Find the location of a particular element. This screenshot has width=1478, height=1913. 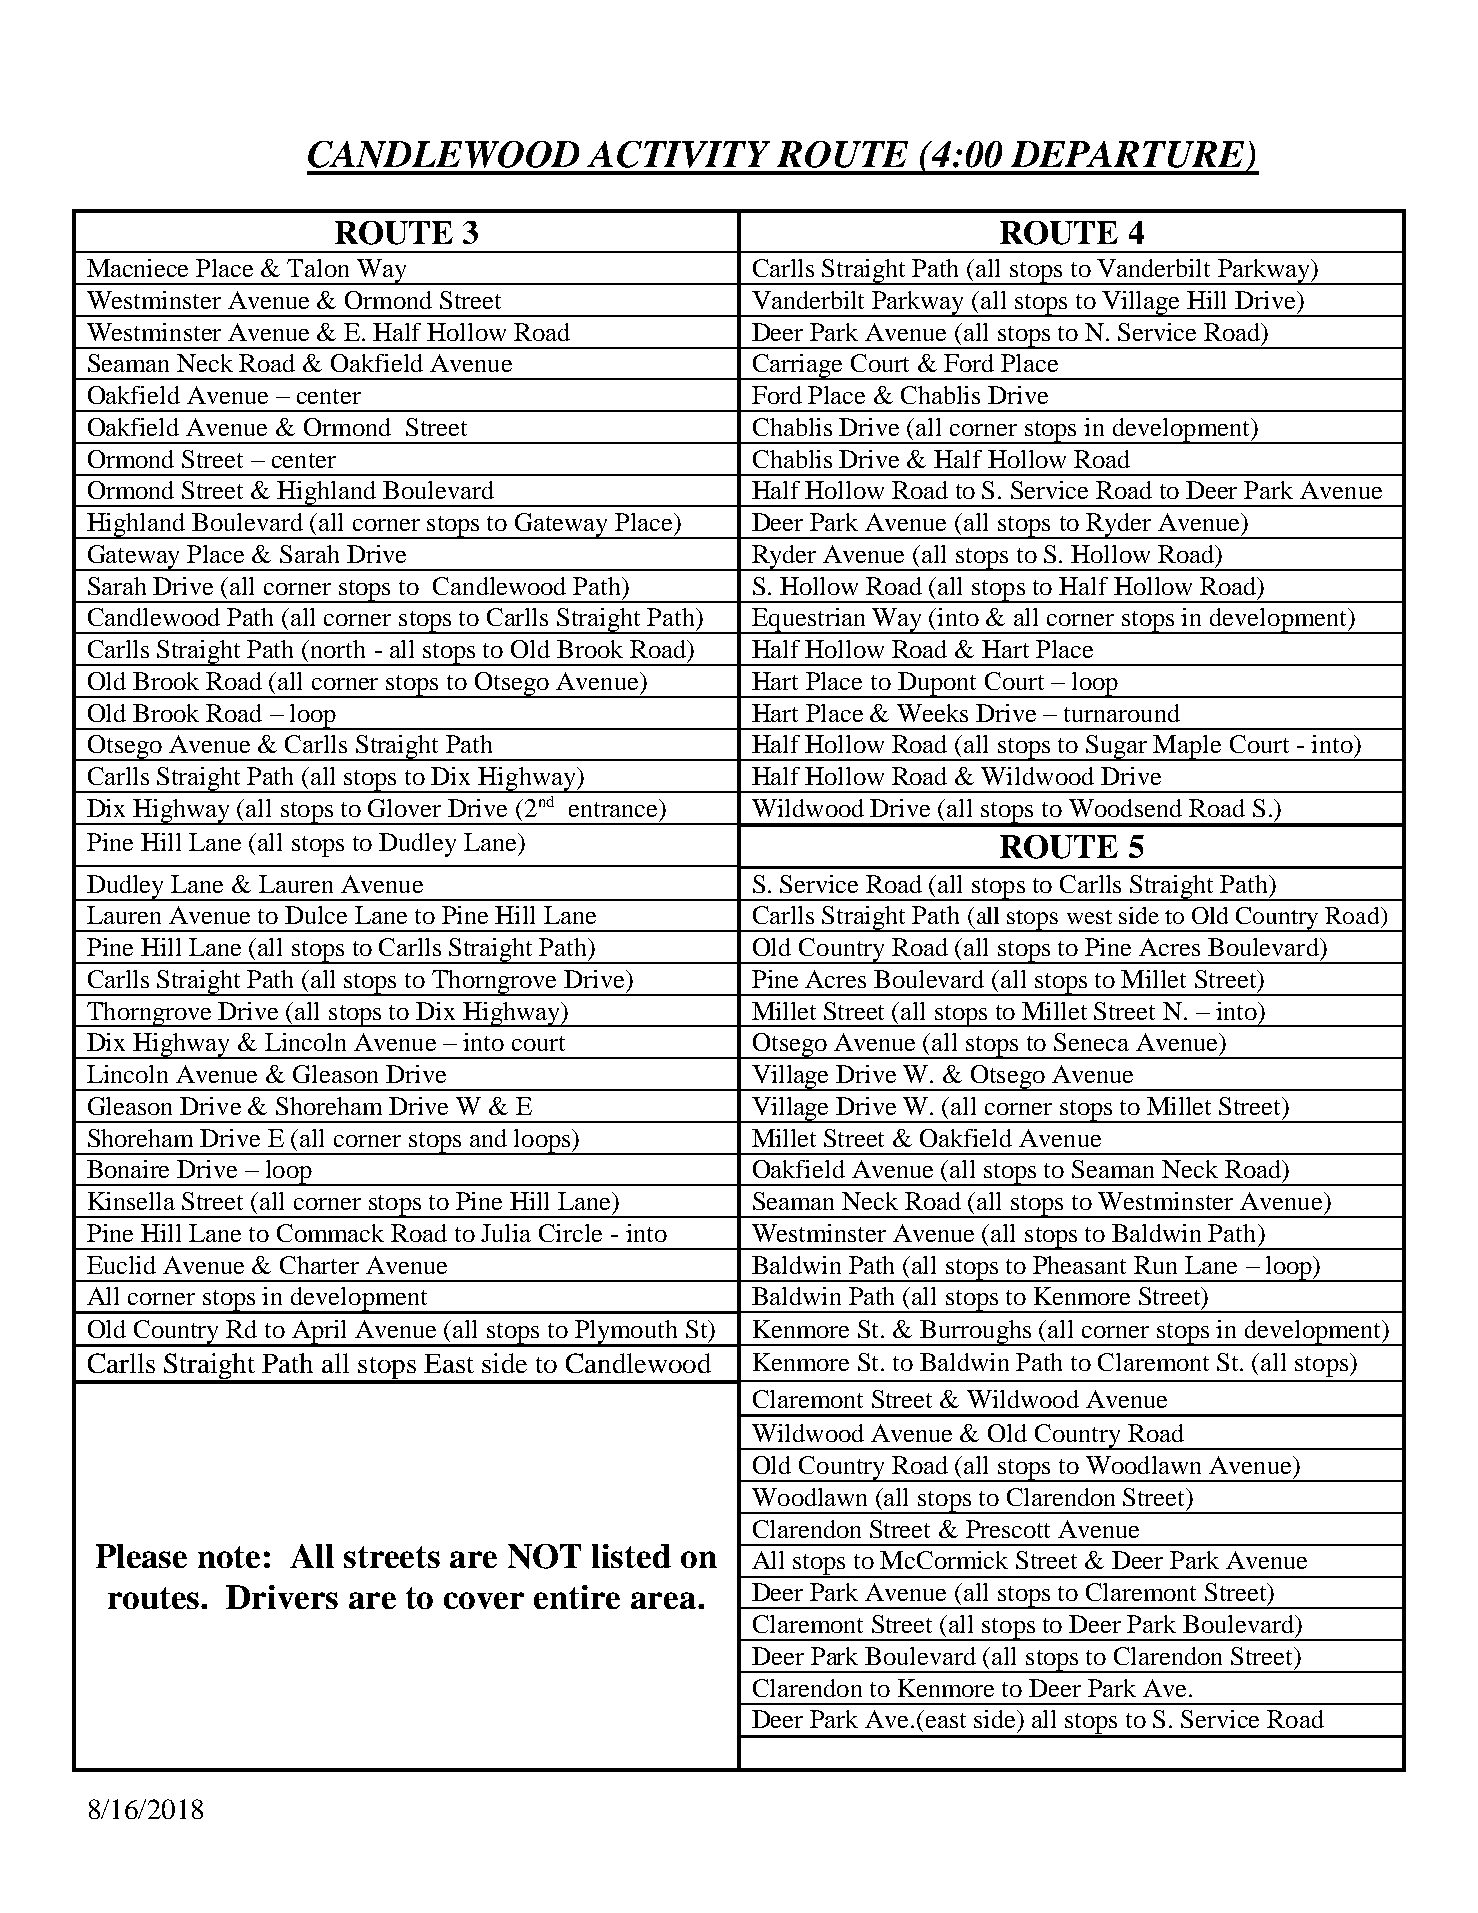

Talon is located at coordinates (318, 268).
